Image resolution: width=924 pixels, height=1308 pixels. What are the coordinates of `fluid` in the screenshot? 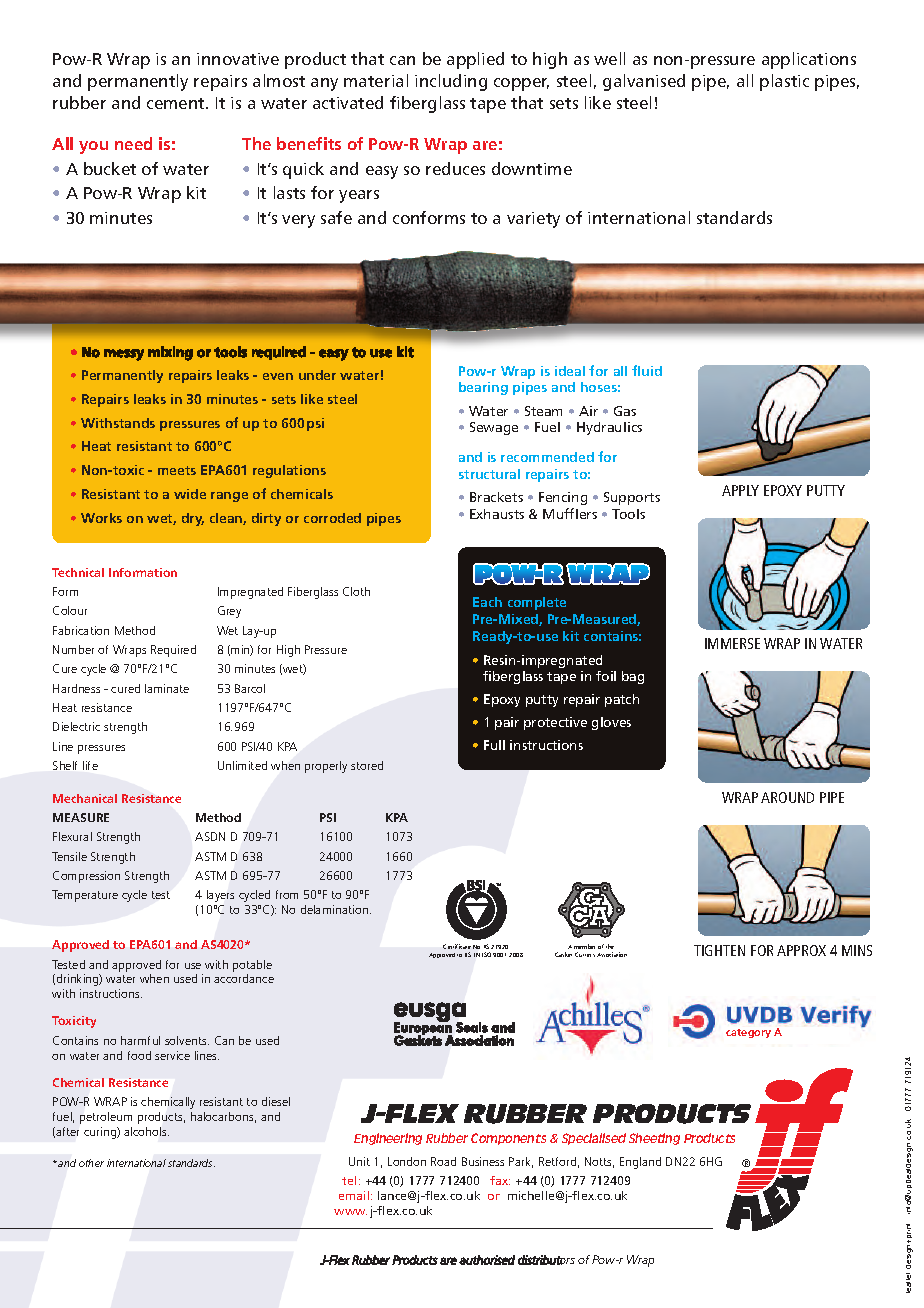 It's located at (647, 370).
